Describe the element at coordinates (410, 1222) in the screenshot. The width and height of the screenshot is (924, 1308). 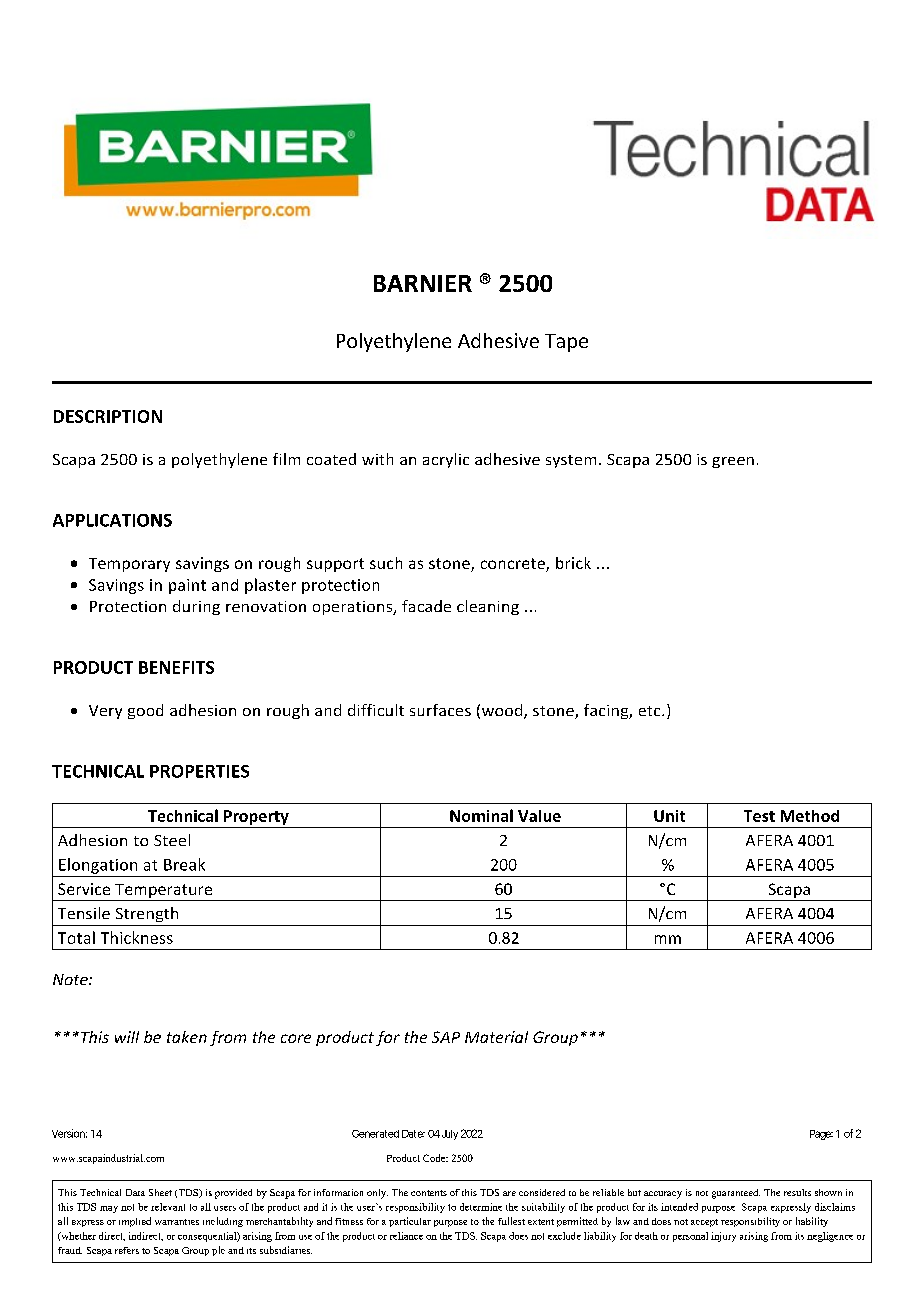
I see `particular` at that location.
